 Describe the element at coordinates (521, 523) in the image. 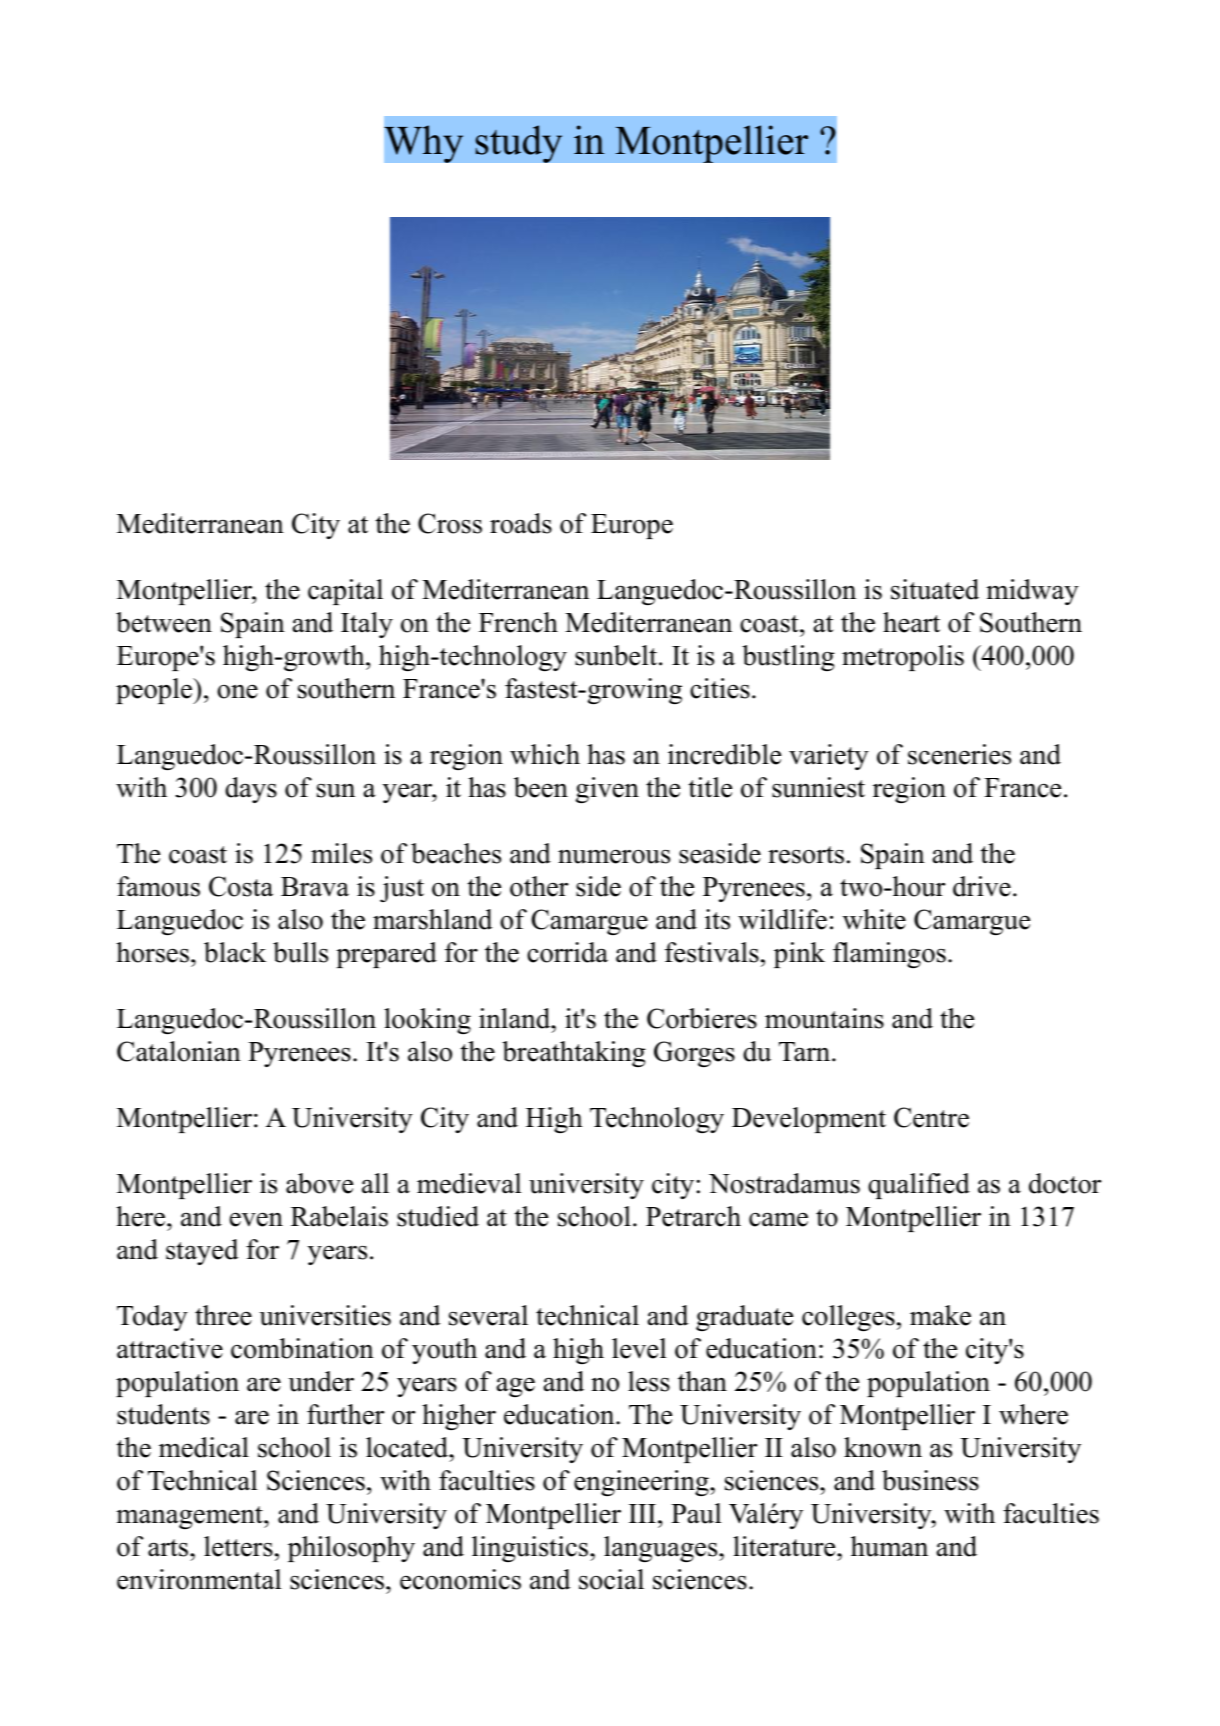

I see `roads` at that location.
